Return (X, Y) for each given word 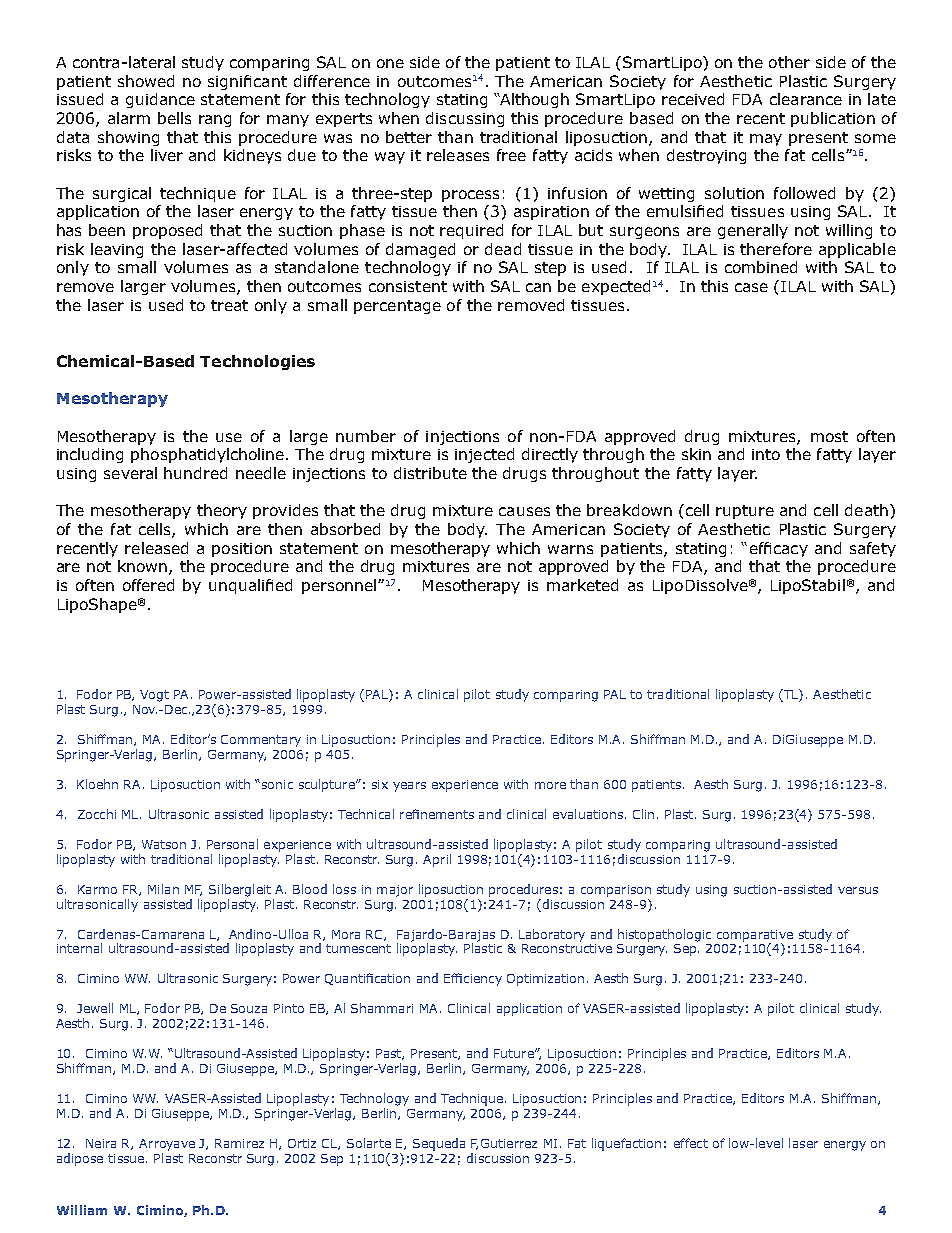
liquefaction (626, 1144)
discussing (465, 119)
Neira (101, 1143)
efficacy (779, 549)
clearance (806, 99)
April (437, 860)
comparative (755, 936)
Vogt (154, 696)
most (829, 436)
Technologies (257, 362)
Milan (163, 889)
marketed (582, 585)
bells (174, 118)
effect (691, 1143)
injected (484, 455)
